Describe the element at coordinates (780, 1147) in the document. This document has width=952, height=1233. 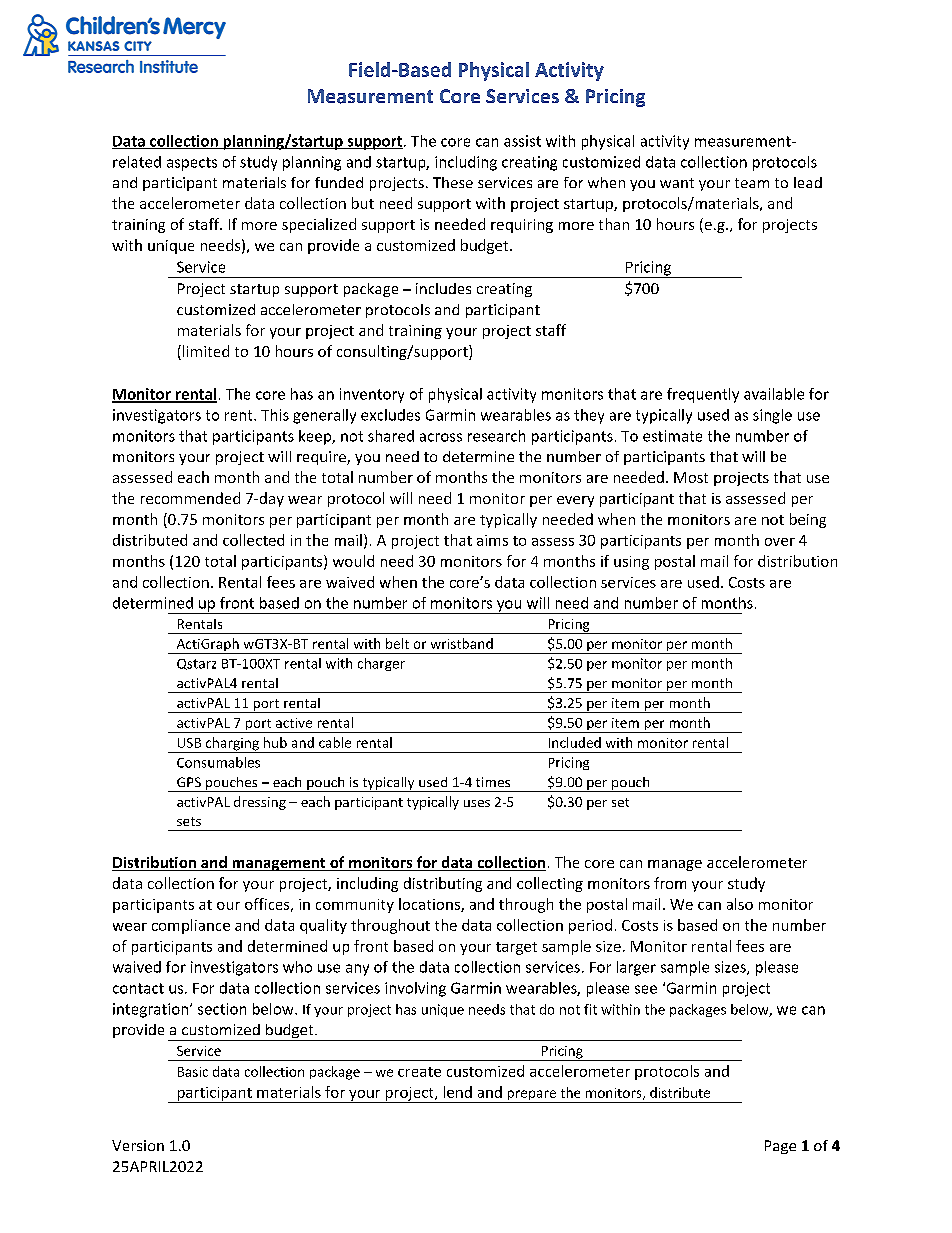
I see `Page` at that location.
